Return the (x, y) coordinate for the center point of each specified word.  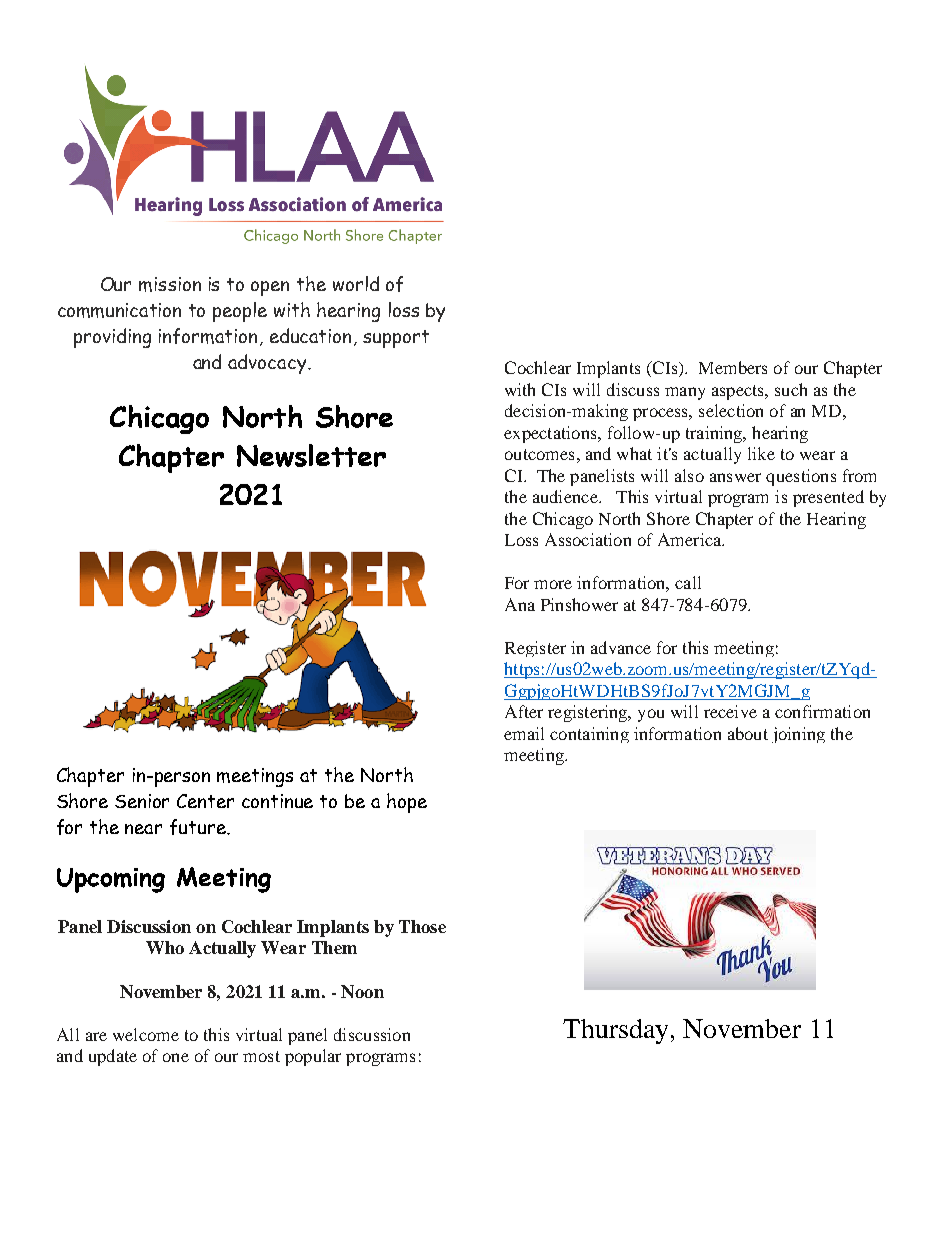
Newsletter (311, 455)
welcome (146, 1034)
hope (407, 803)
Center (205, 801)
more (553, 584)
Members (733, 367)
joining (798, 735)
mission (170, 284)
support (396, 339)
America (691, 539)
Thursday (615, 1031)
